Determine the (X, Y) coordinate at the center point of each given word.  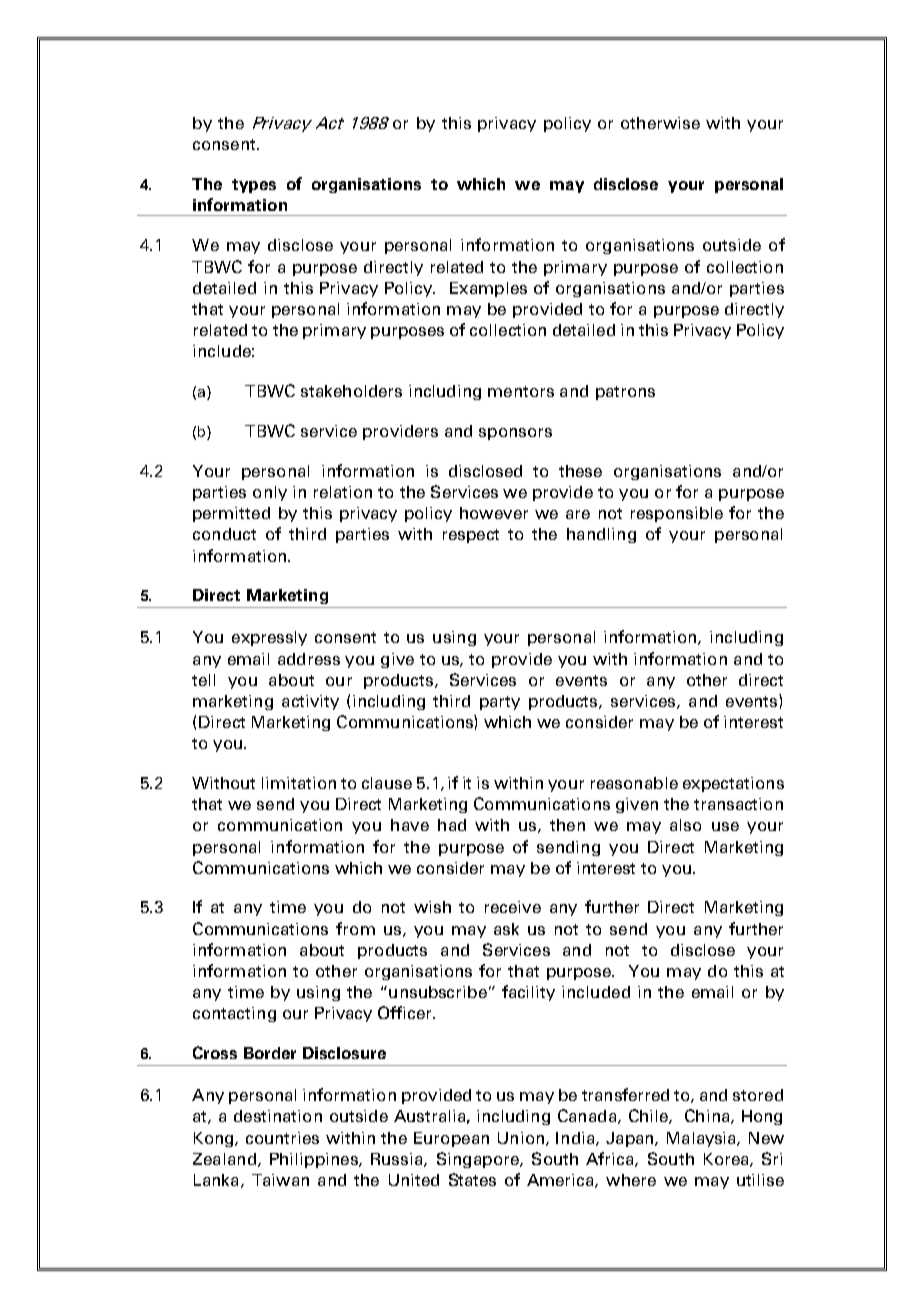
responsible (677, 514)
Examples (488, 289)
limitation (299, 783)
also (685, 825)
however (494, 513)
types (254, 186)
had (452, 825)
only (270, 493)
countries (282, 1138)
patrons (625, 393)
